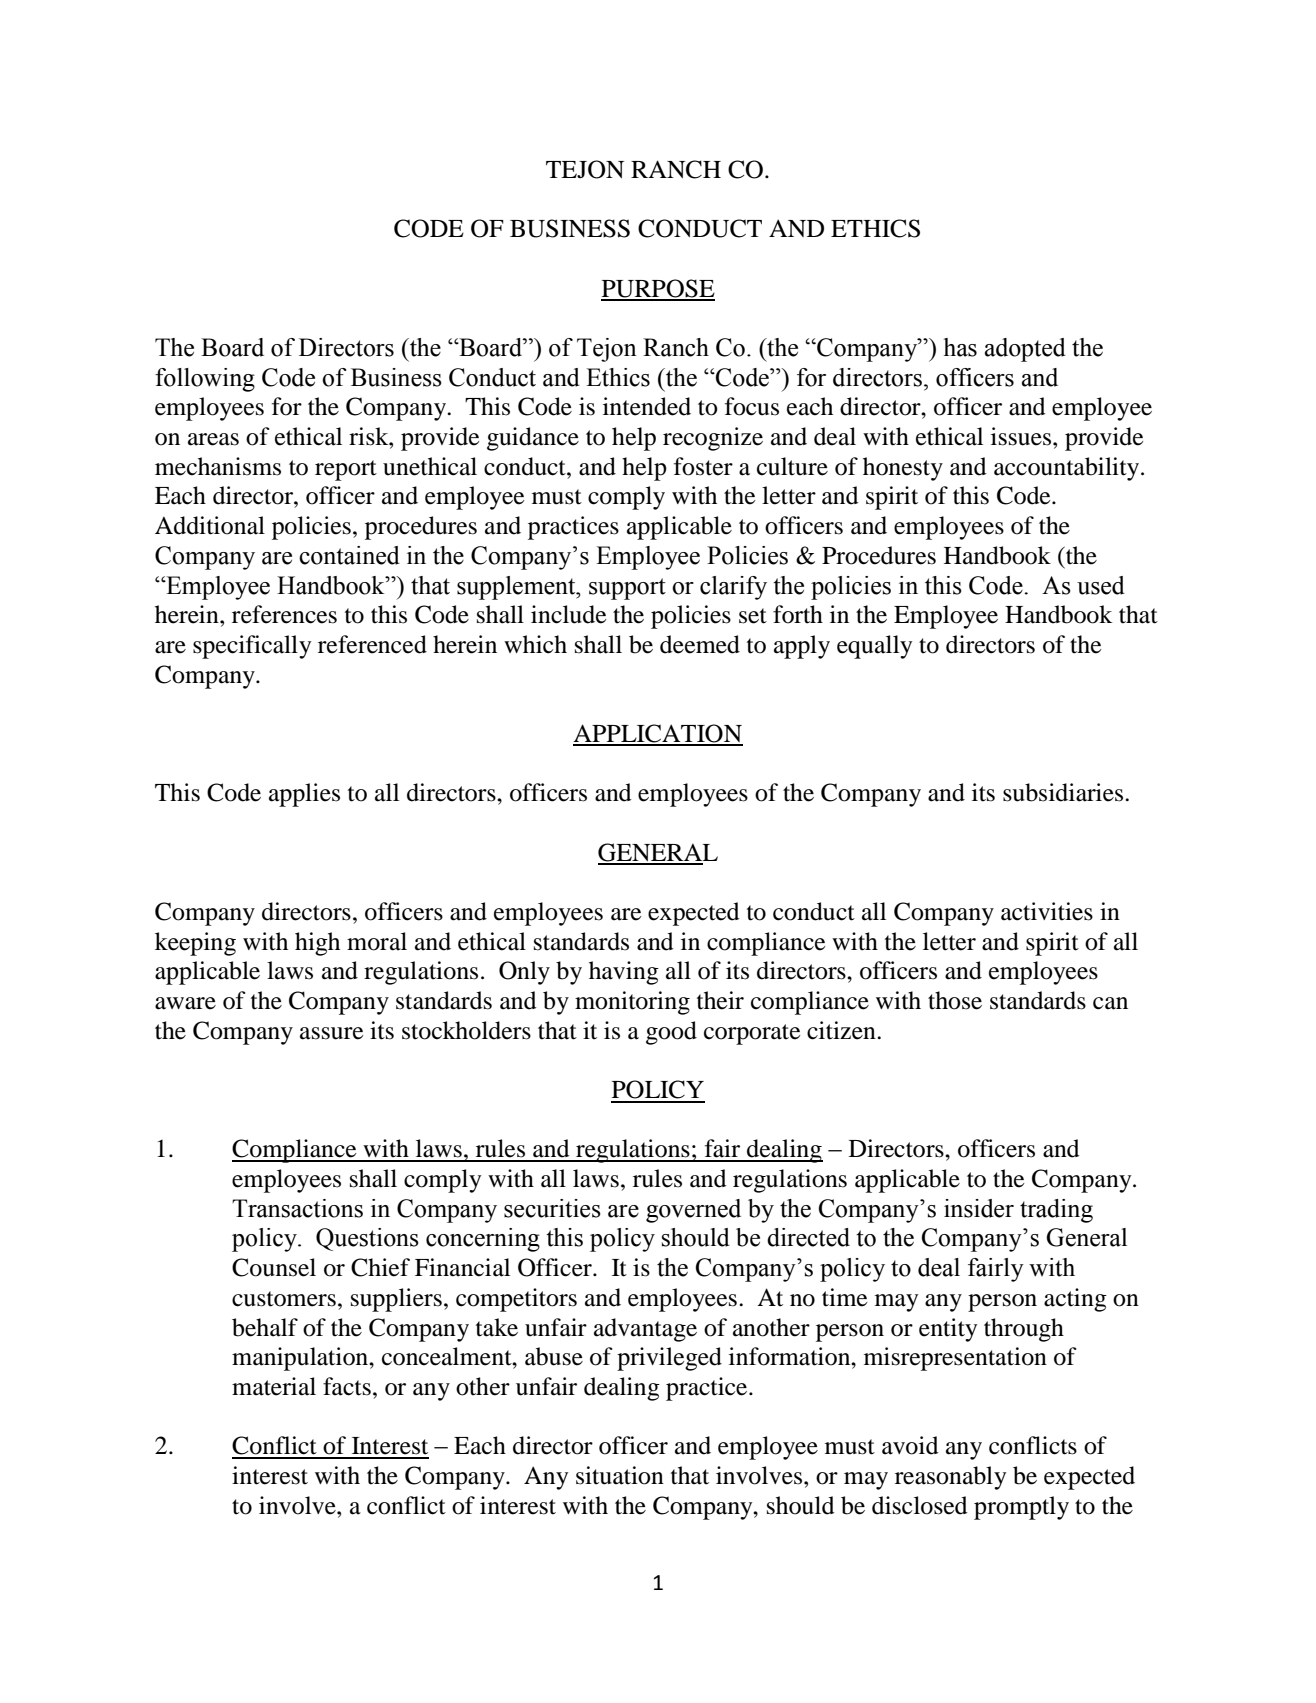 The height and width of the screenshot is (1703, 1316). What do you see at coordinates (979, 1208) in the screenshot?
I see `insider` at bounding box center [979, 1208].
